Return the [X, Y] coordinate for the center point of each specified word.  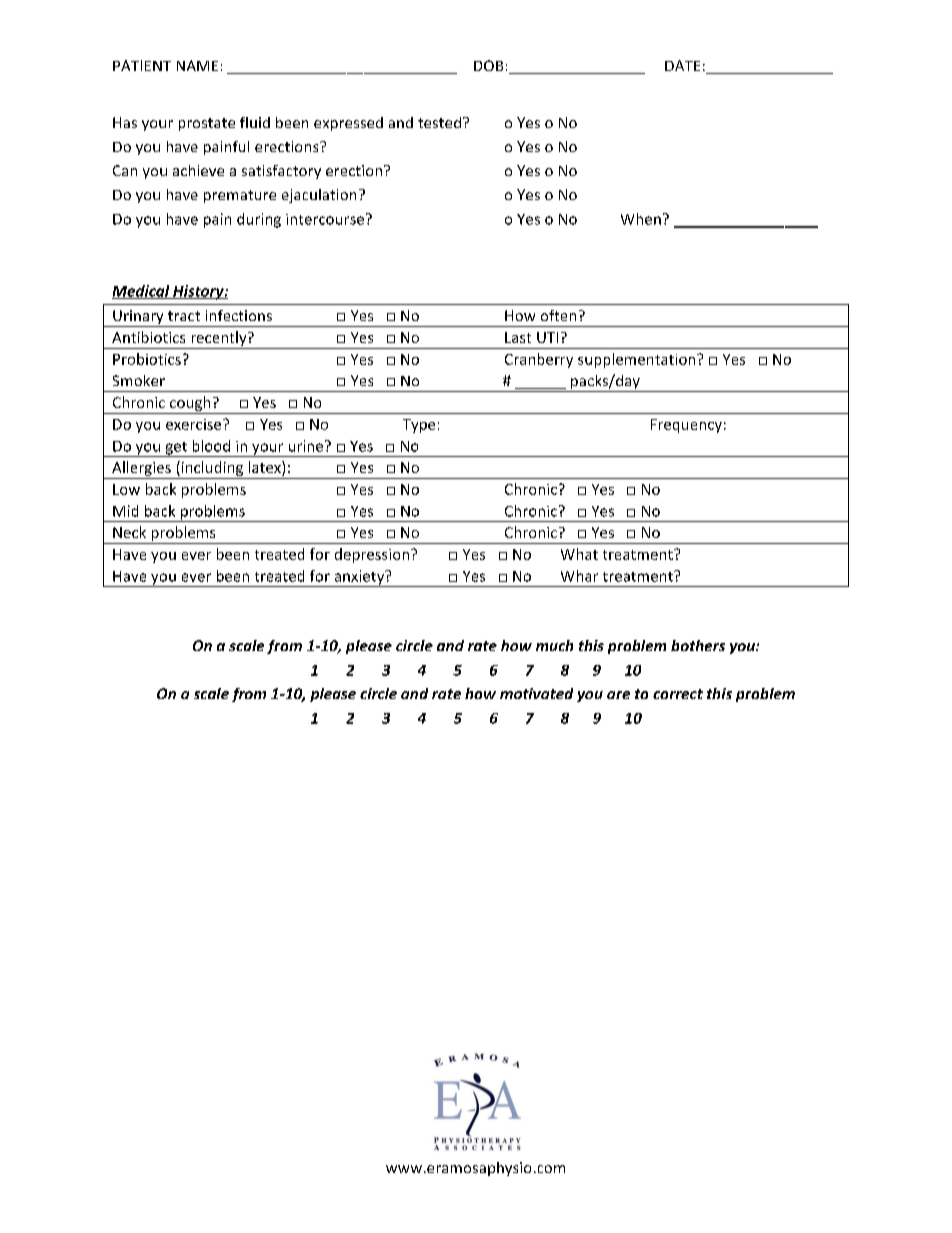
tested [439, 122]
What [579, 554]
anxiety [359, 578]
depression [373, 555]
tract [184, 316]
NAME [197, 65]
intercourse [326, 219]
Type [419, 426]
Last [518, 337]
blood [211, 446]
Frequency [686, 426]
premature [240, 196]
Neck [129, 532]
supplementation [638, 360]
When [641, 219]
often [558, 315]
